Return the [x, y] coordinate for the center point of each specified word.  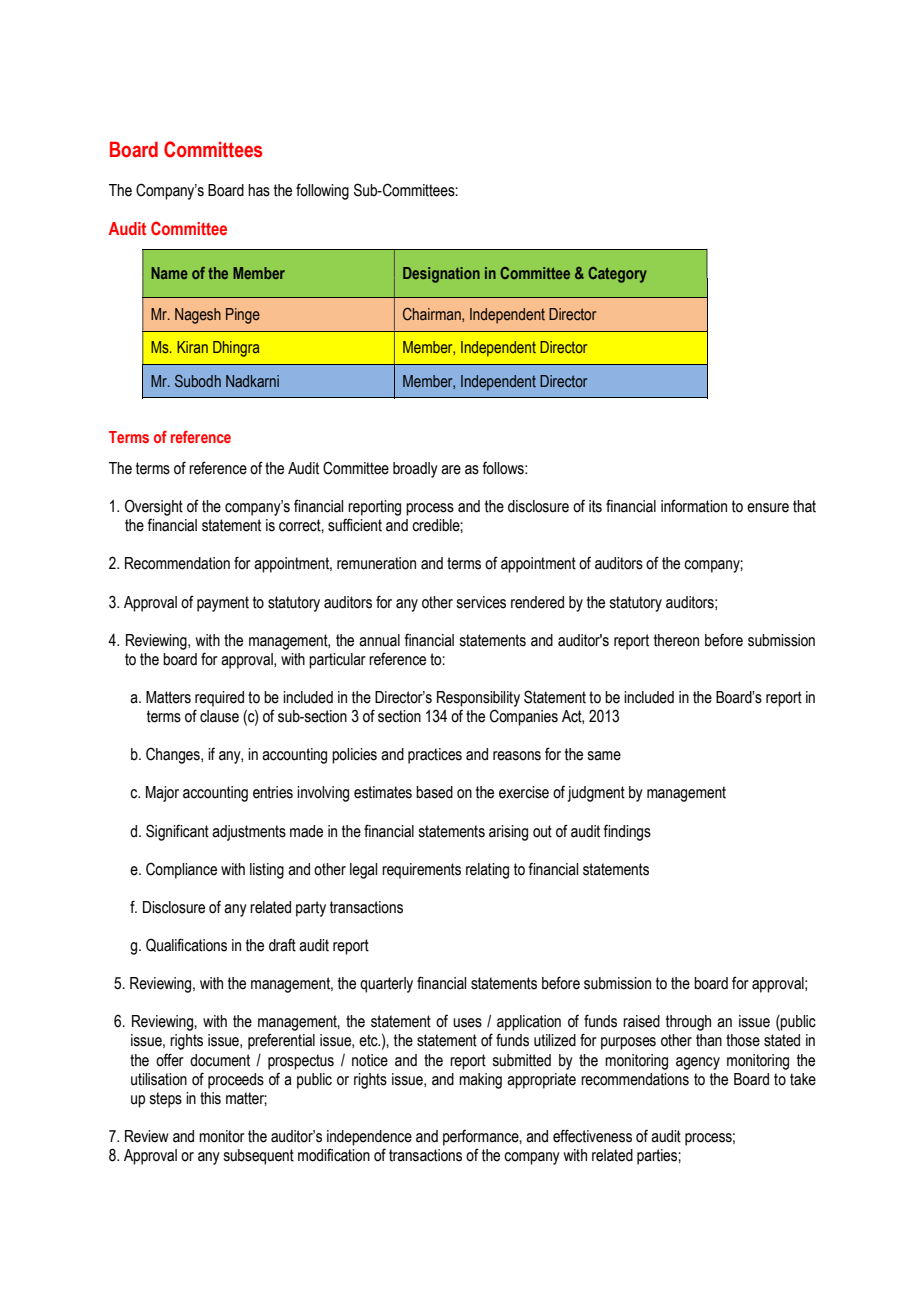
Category [617, 275]
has [259, 190]
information [694, 506]
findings [627, 832]
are [451, 470]
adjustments [249, 833]
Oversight [154, 507]
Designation [441, 275]
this [210, 1098]
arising [508, 833]
